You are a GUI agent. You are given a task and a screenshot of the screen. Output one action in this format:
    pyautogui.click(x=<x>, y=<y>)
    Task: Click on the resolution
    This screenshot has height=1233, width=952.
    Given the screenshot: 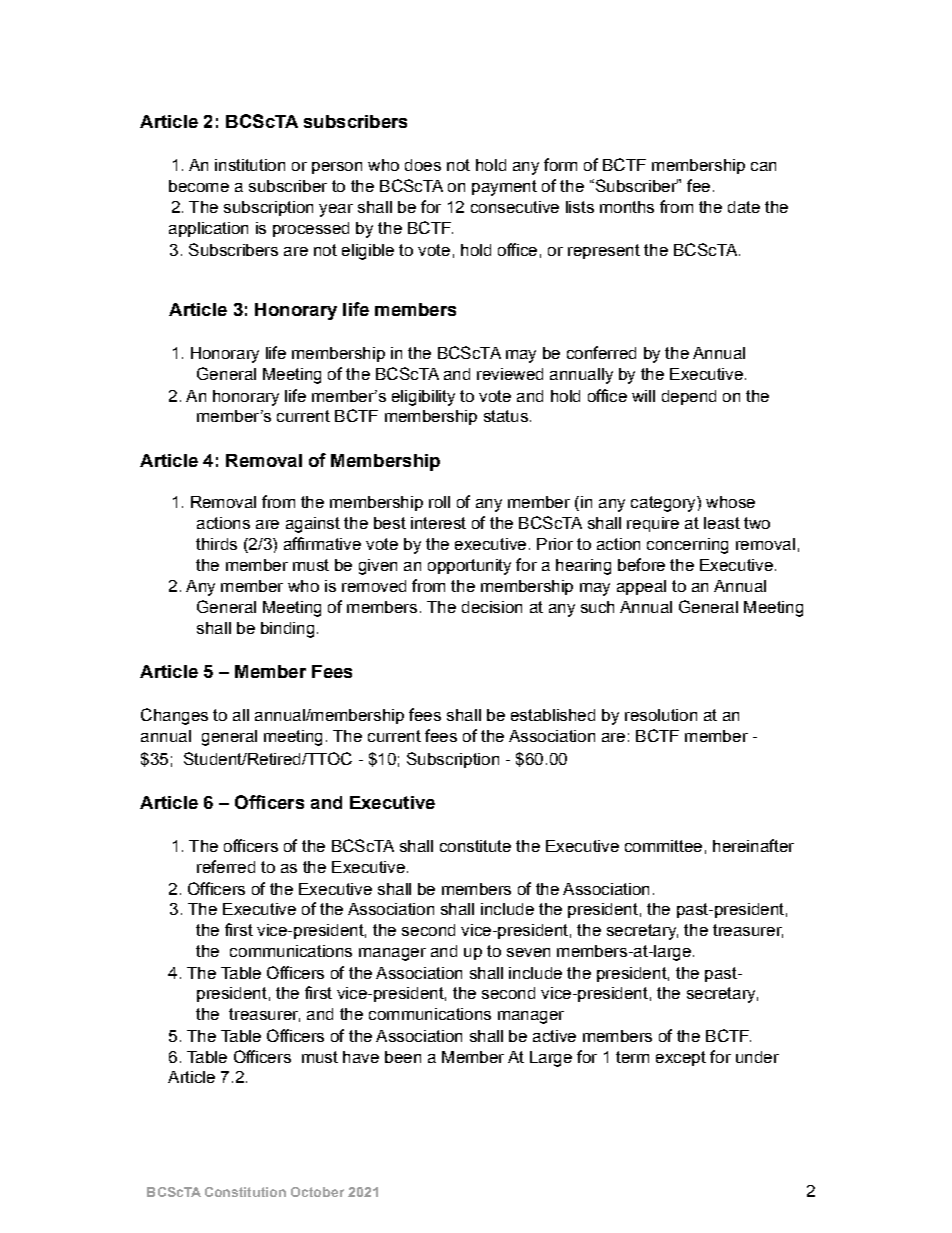 What is the action you would take?
    pyautogui.click(x=661, y=715)
